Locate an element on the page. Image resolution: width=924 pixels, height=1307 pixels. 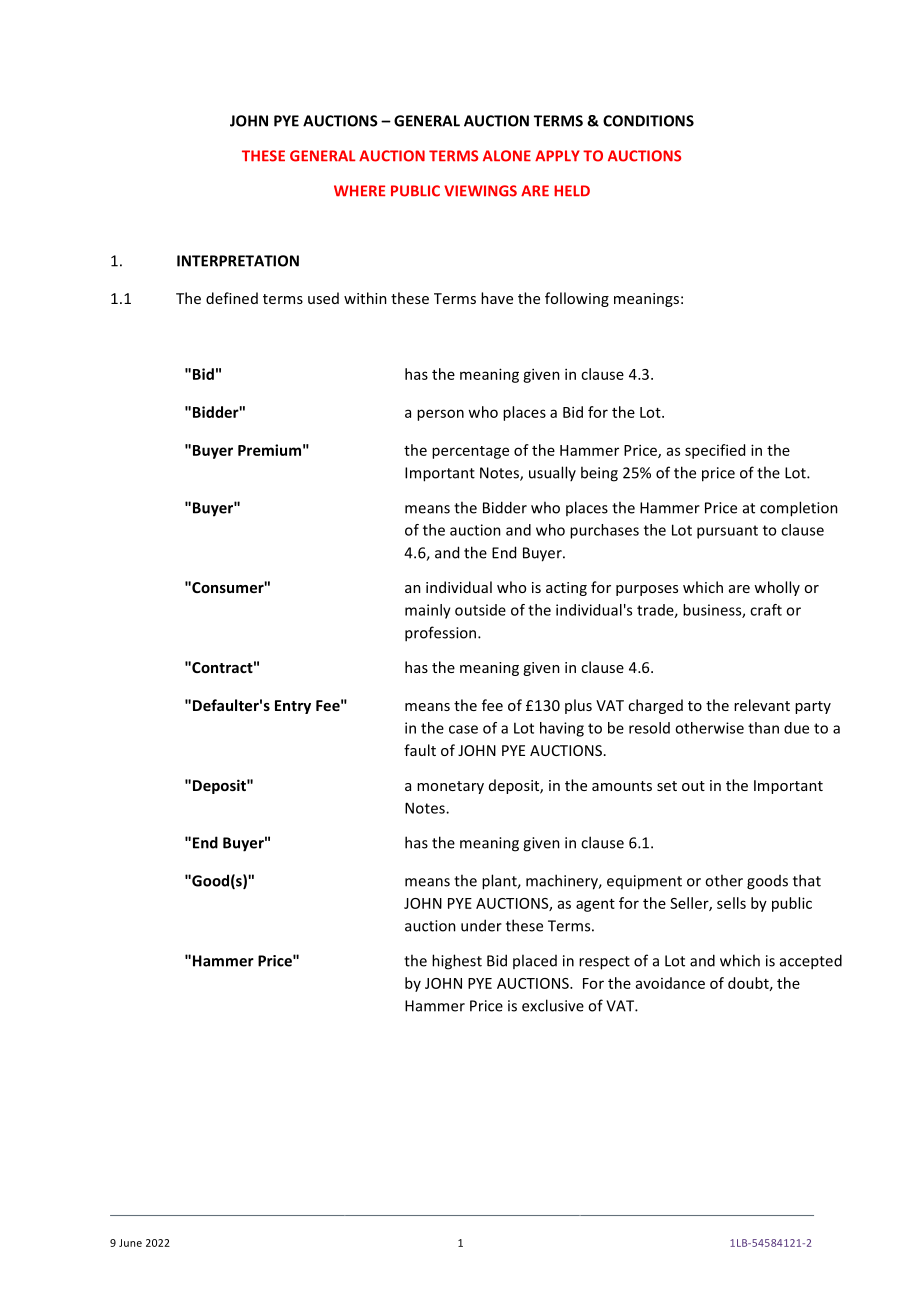
under is located at coordinates (481, 925).
